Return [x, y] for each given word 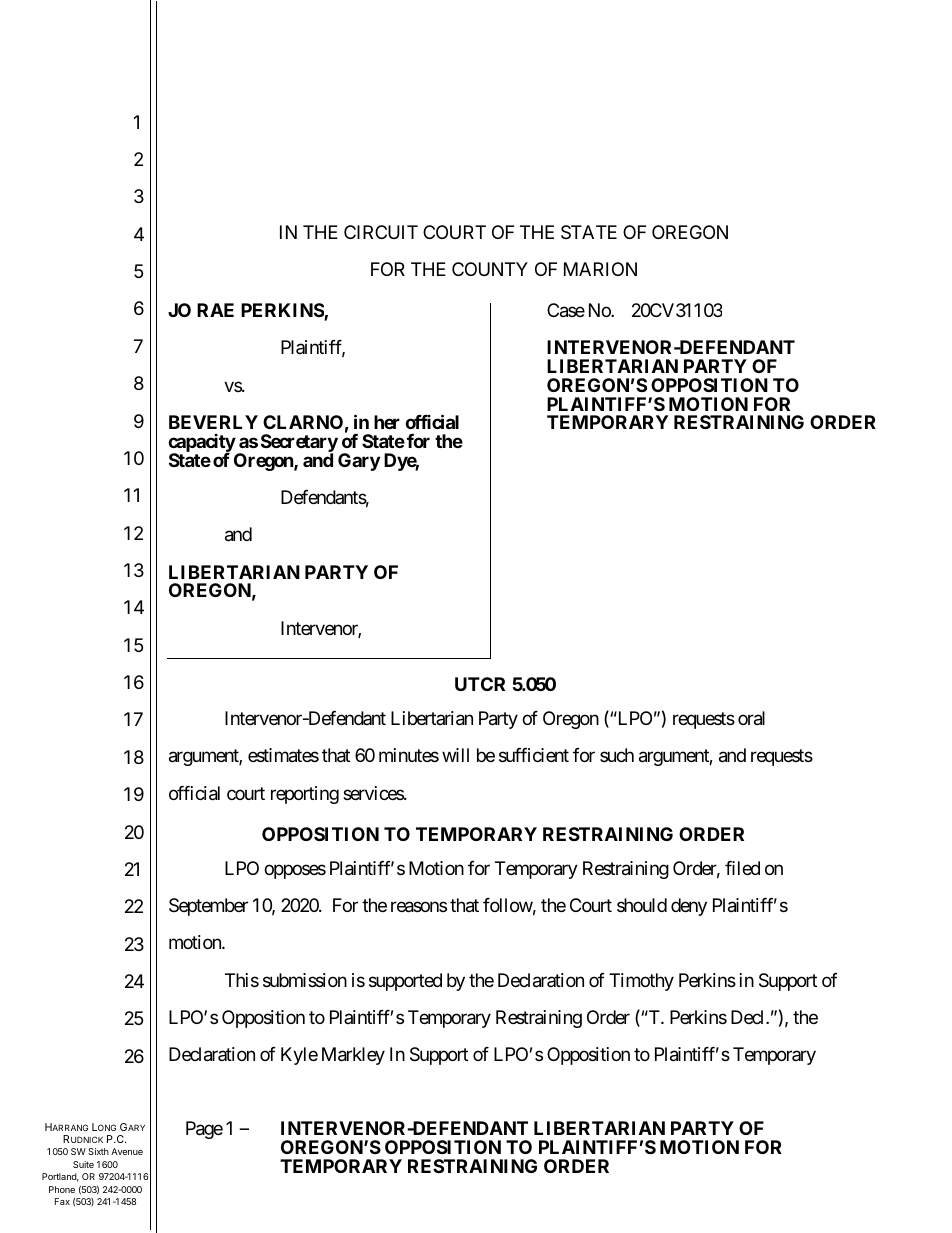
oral [751, 718]
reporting [305, 795]
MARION [600, 269]
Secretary [299, 444]
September [208, 907]
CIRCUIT [381, 232]
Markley [353, 1056]
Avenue [127, 1151]
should [642, 905]
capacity [202, 444]
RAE [215, 310]
